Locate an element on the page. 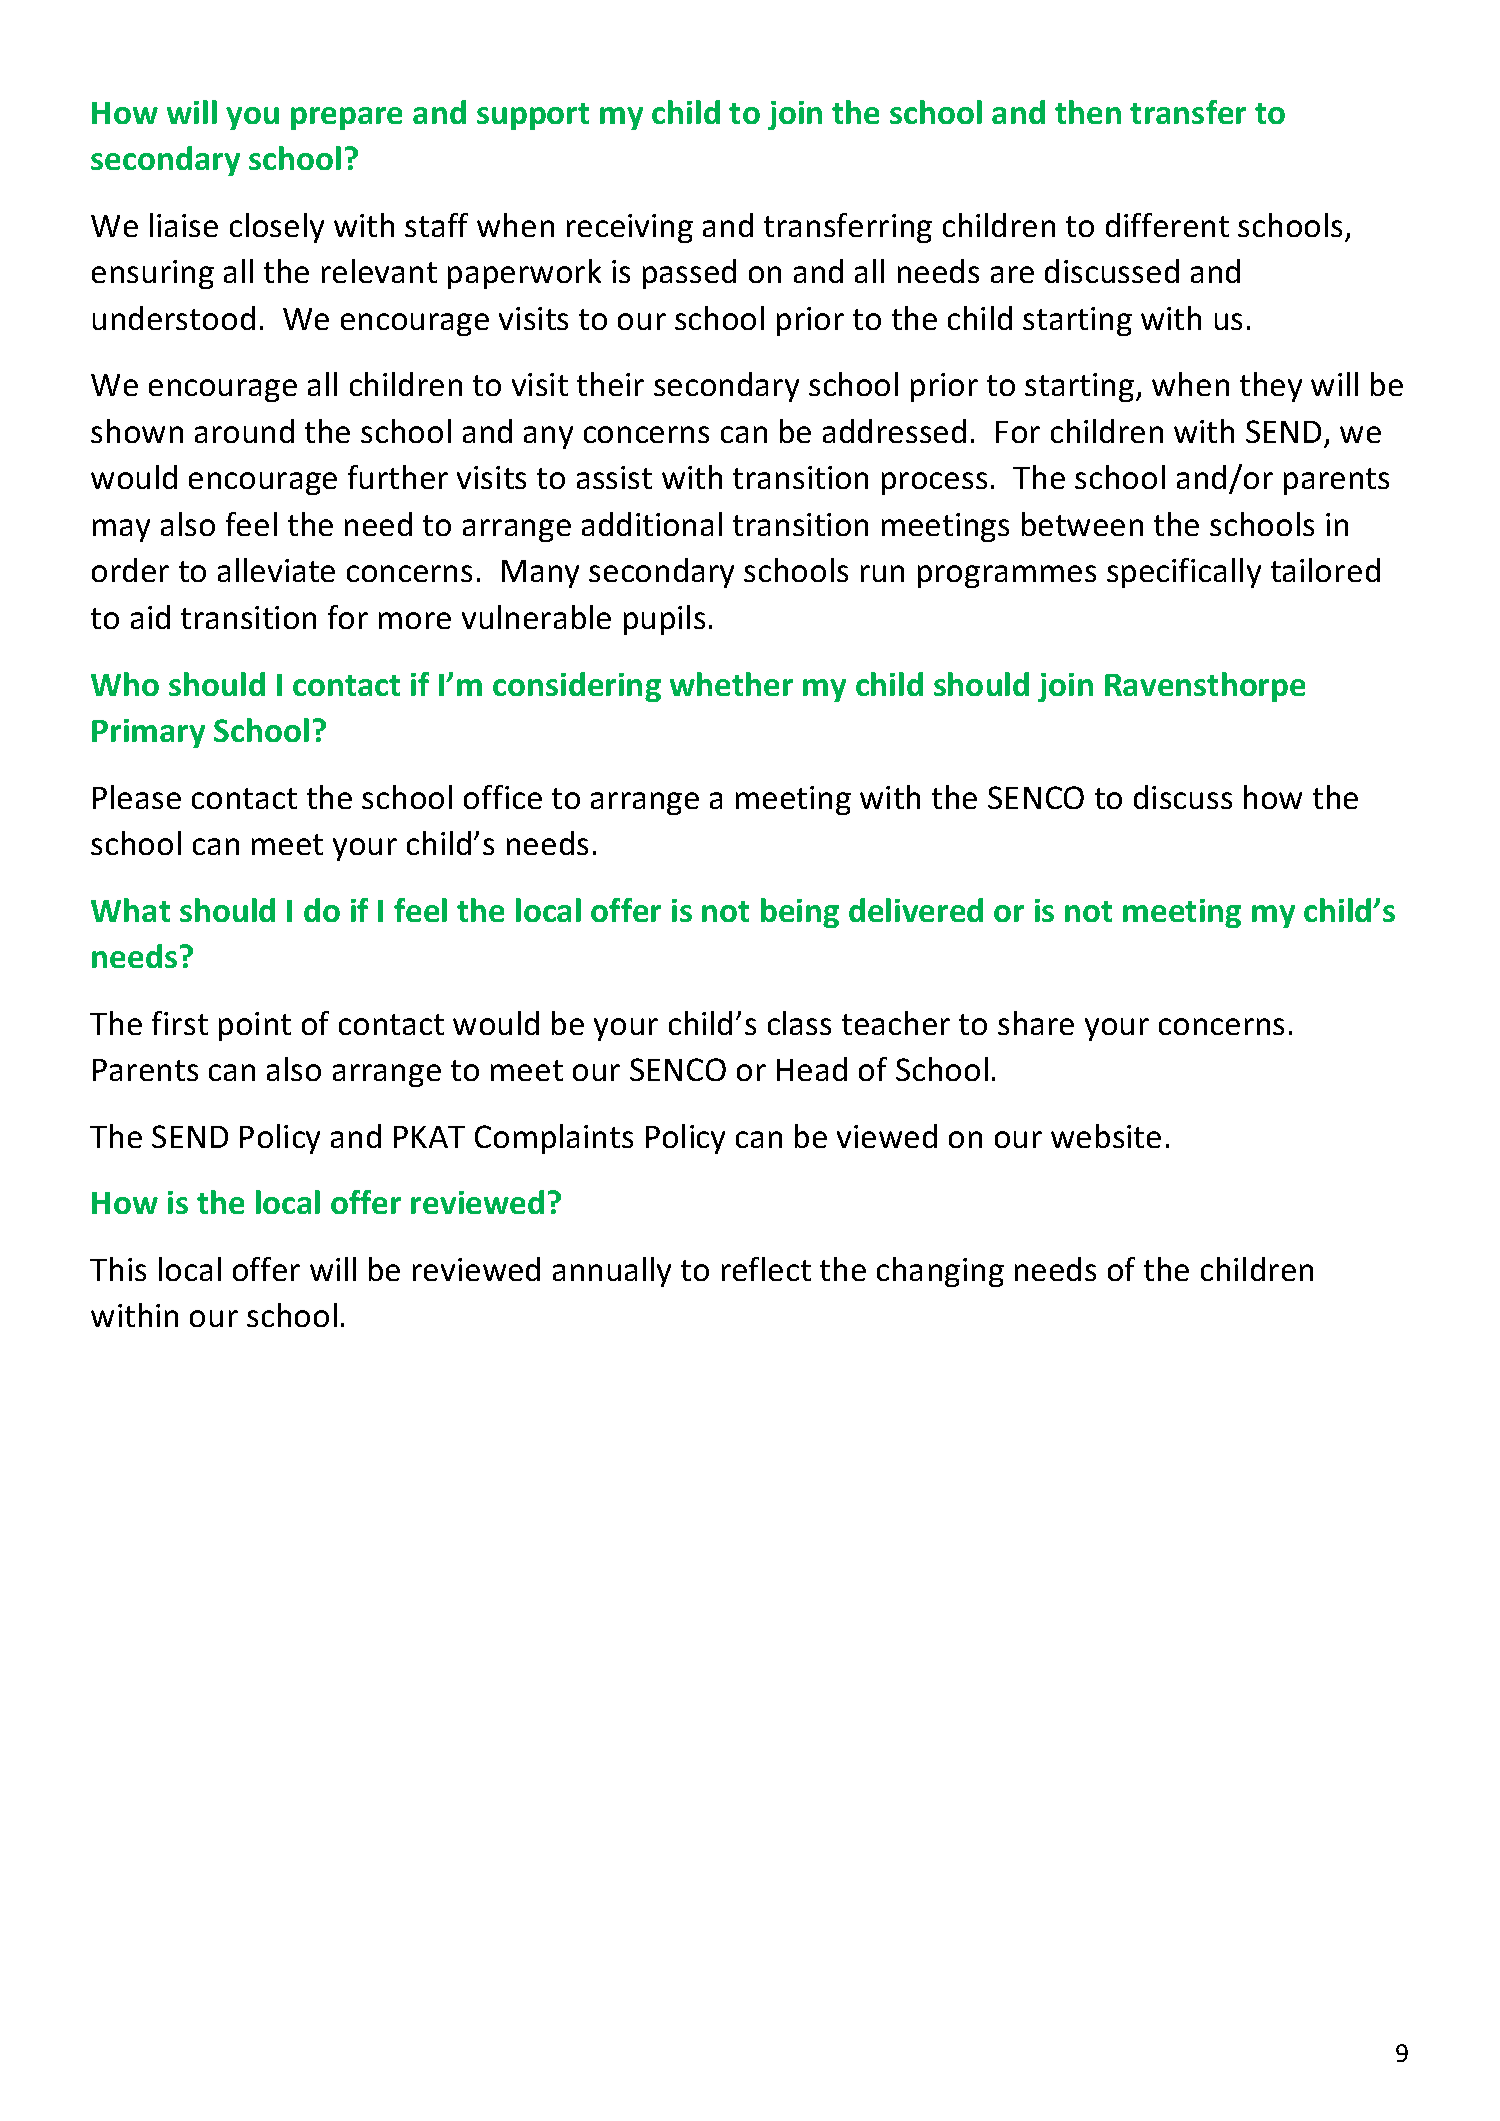  around is located at coordinates (244, 431).
